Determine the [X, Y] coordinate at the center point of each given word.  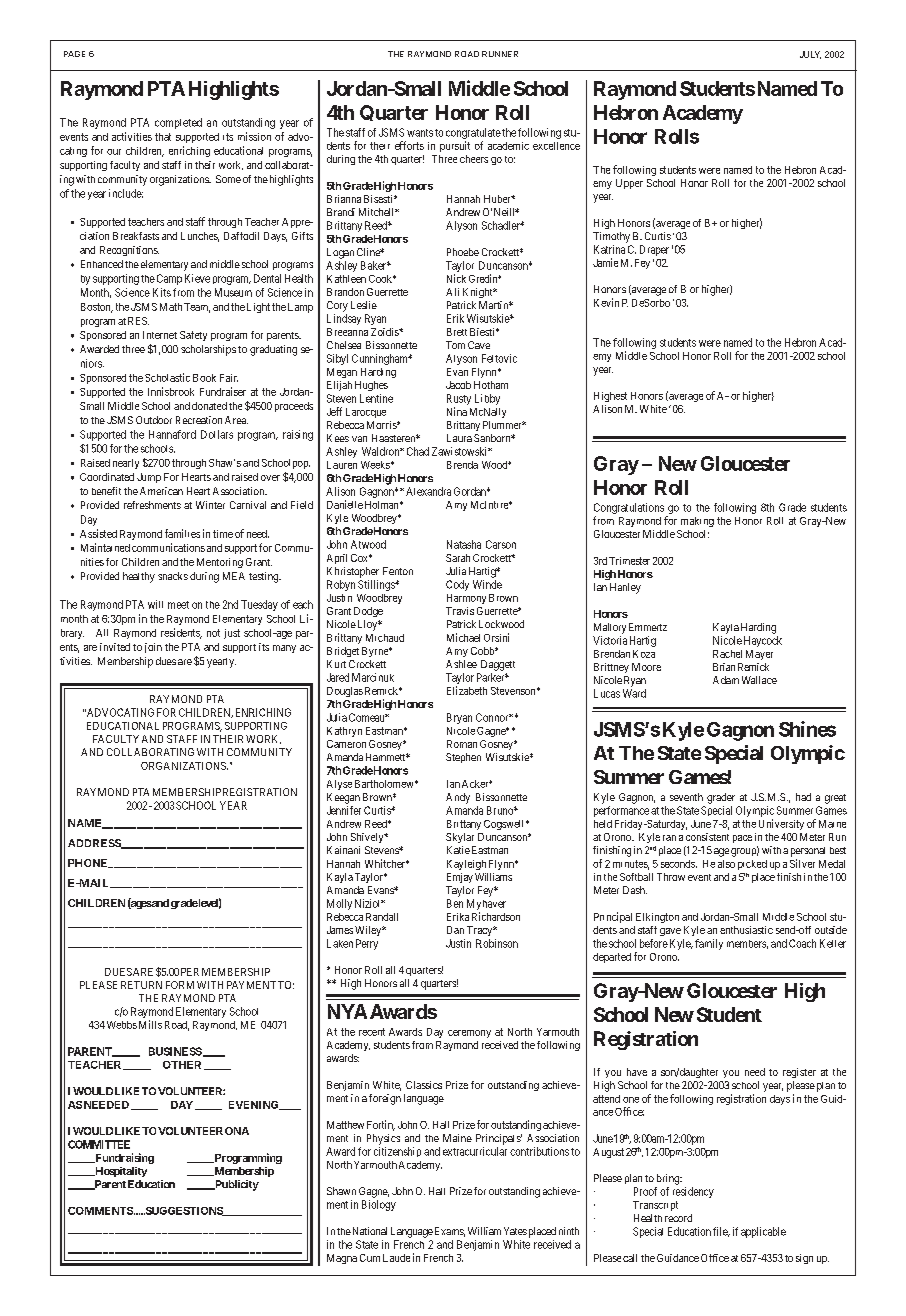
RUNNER [500, 54]
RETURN [141, 985]
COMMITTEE [99, 1144]
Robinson [497, 943]
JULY [810, 55]
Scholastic [167, 377]
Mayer [759, 655]
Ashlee [461, 664]
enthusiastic [746, 930]
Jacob [458, 385]
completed [178, 123]
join [153, 648]
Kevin [606, 302]
